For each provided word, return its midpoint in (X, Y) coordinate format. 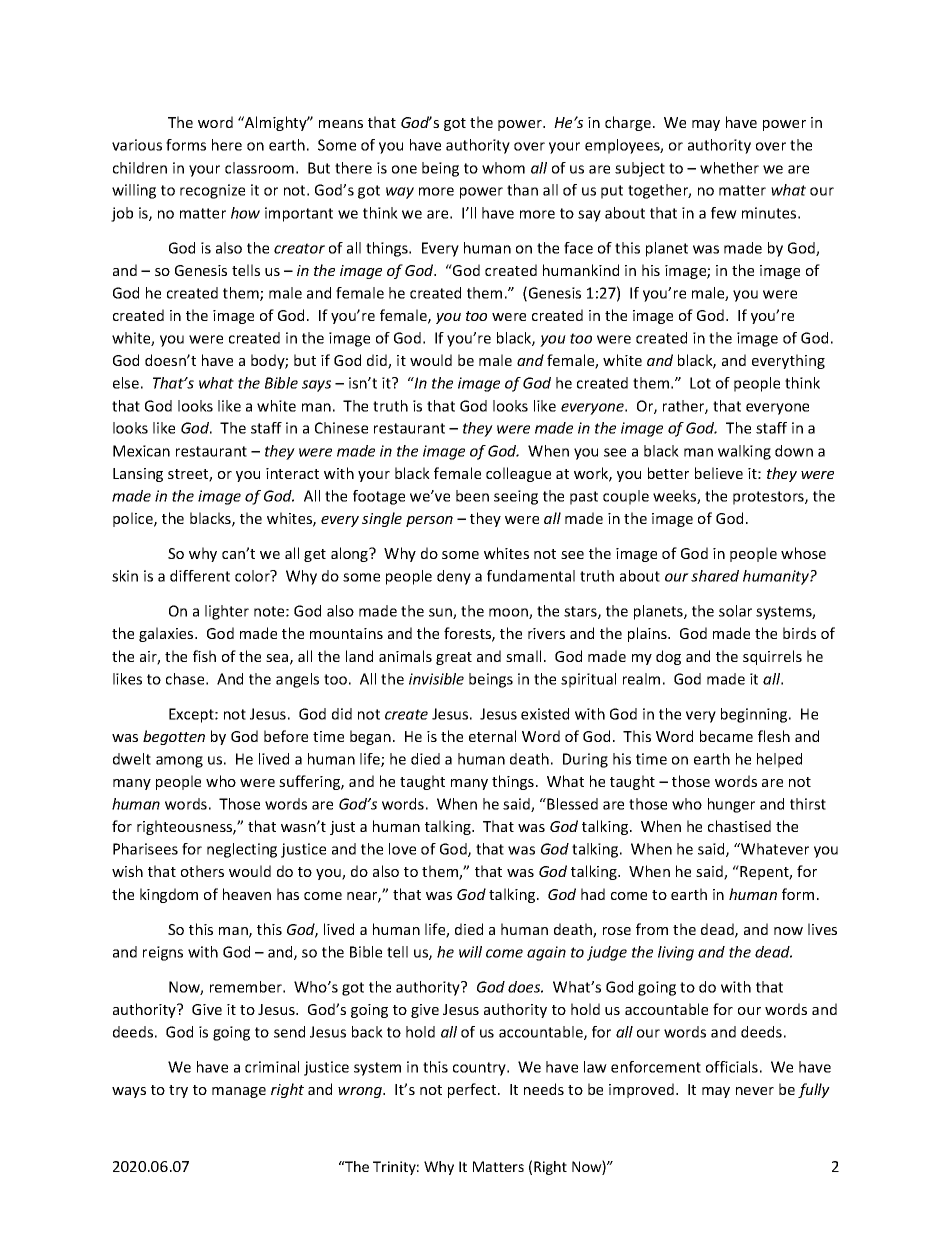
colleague (518, 474)
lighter (227, 612)
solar (735, 611)
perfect (473, 1090)
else (126, 383)
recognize (212, 191)
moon (509, 613)
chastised (739, 826)
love (402, 849)
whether (729, 168)
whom (503, 168)
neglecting (242, 850)
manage (239, 1092)
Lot (700, 383)
